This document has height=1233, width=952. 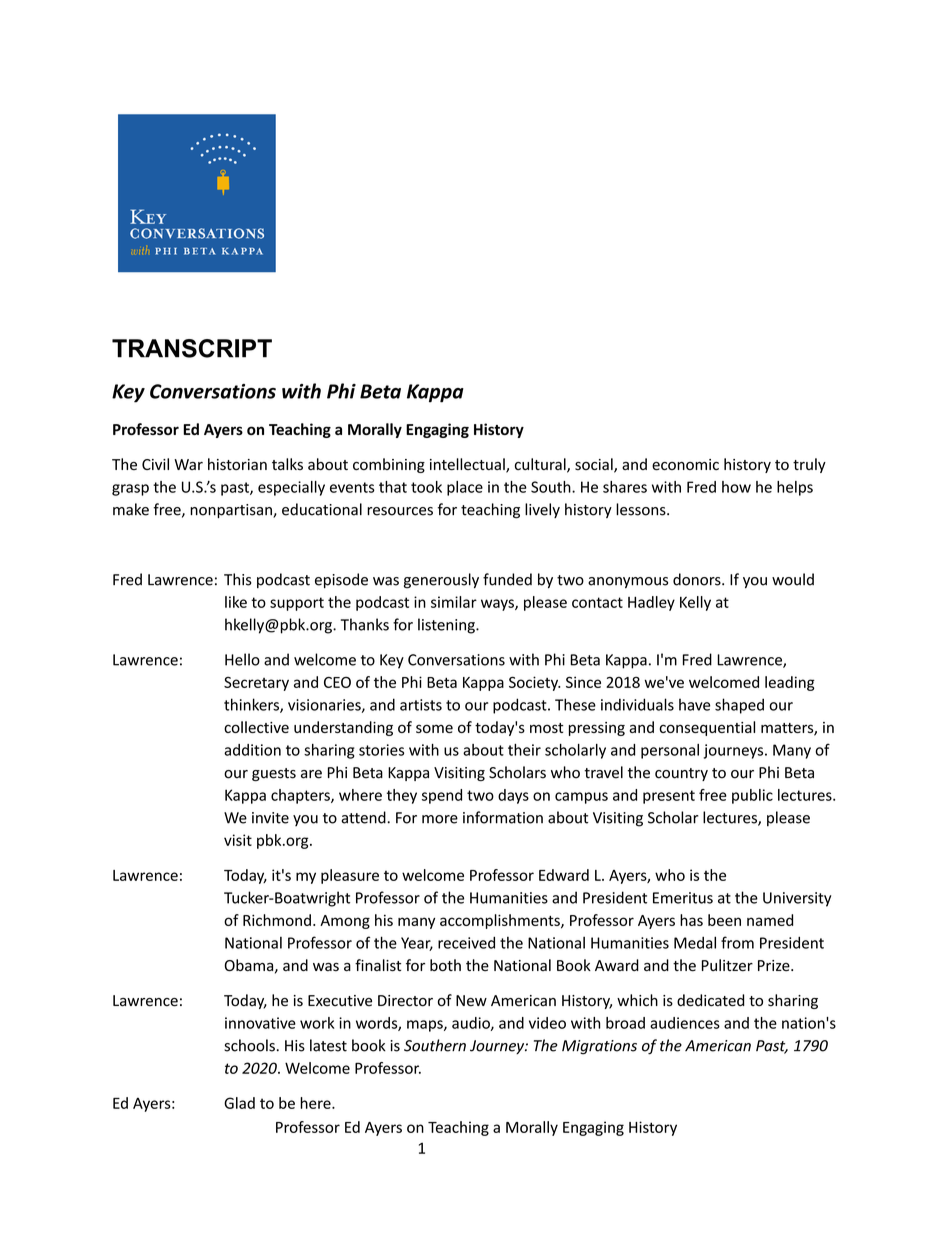 I want to click on public, so click(x=752, y=796).
